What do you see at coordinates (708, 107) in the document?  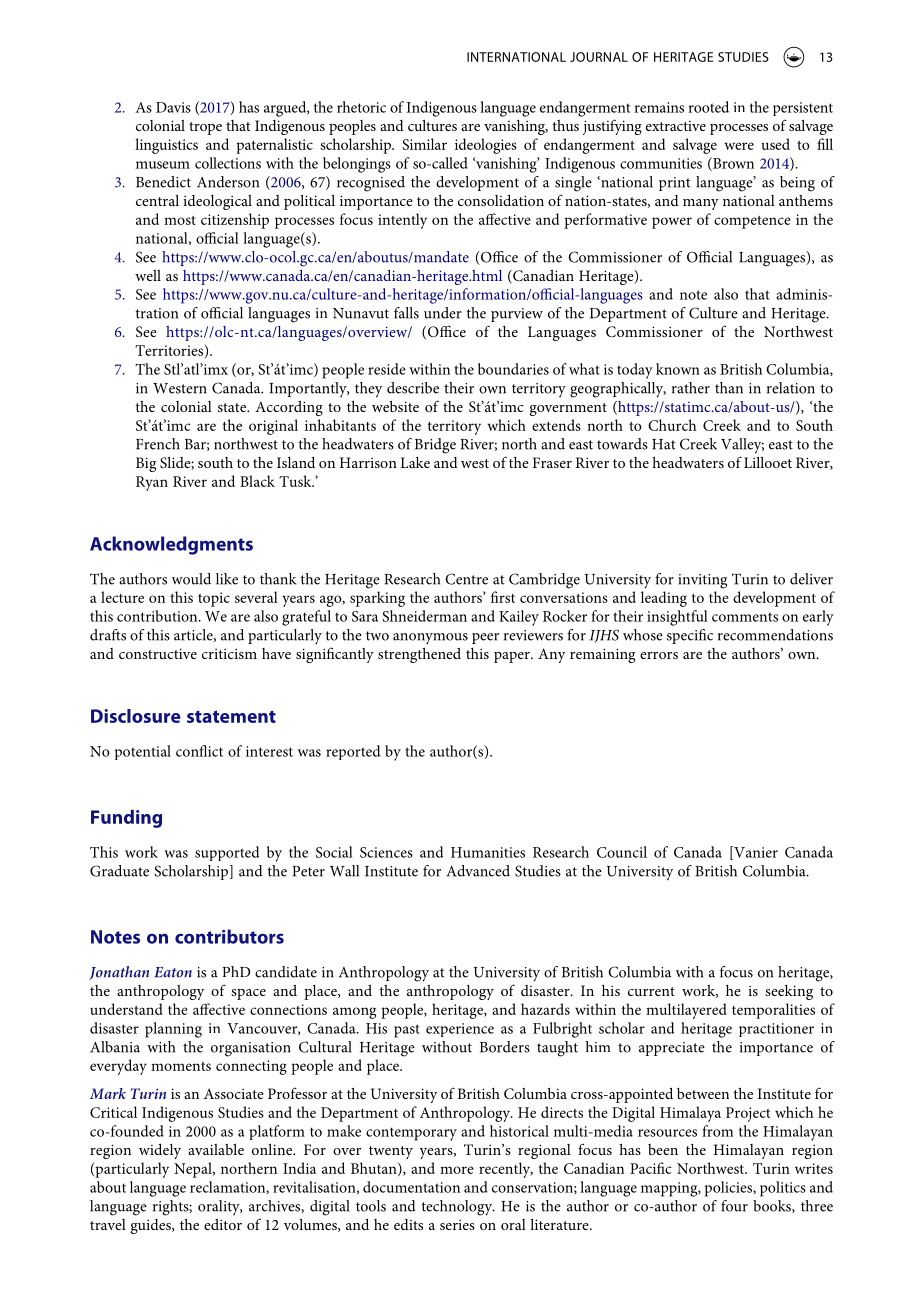 I see `rooted` at bounding box center [708, 107].
